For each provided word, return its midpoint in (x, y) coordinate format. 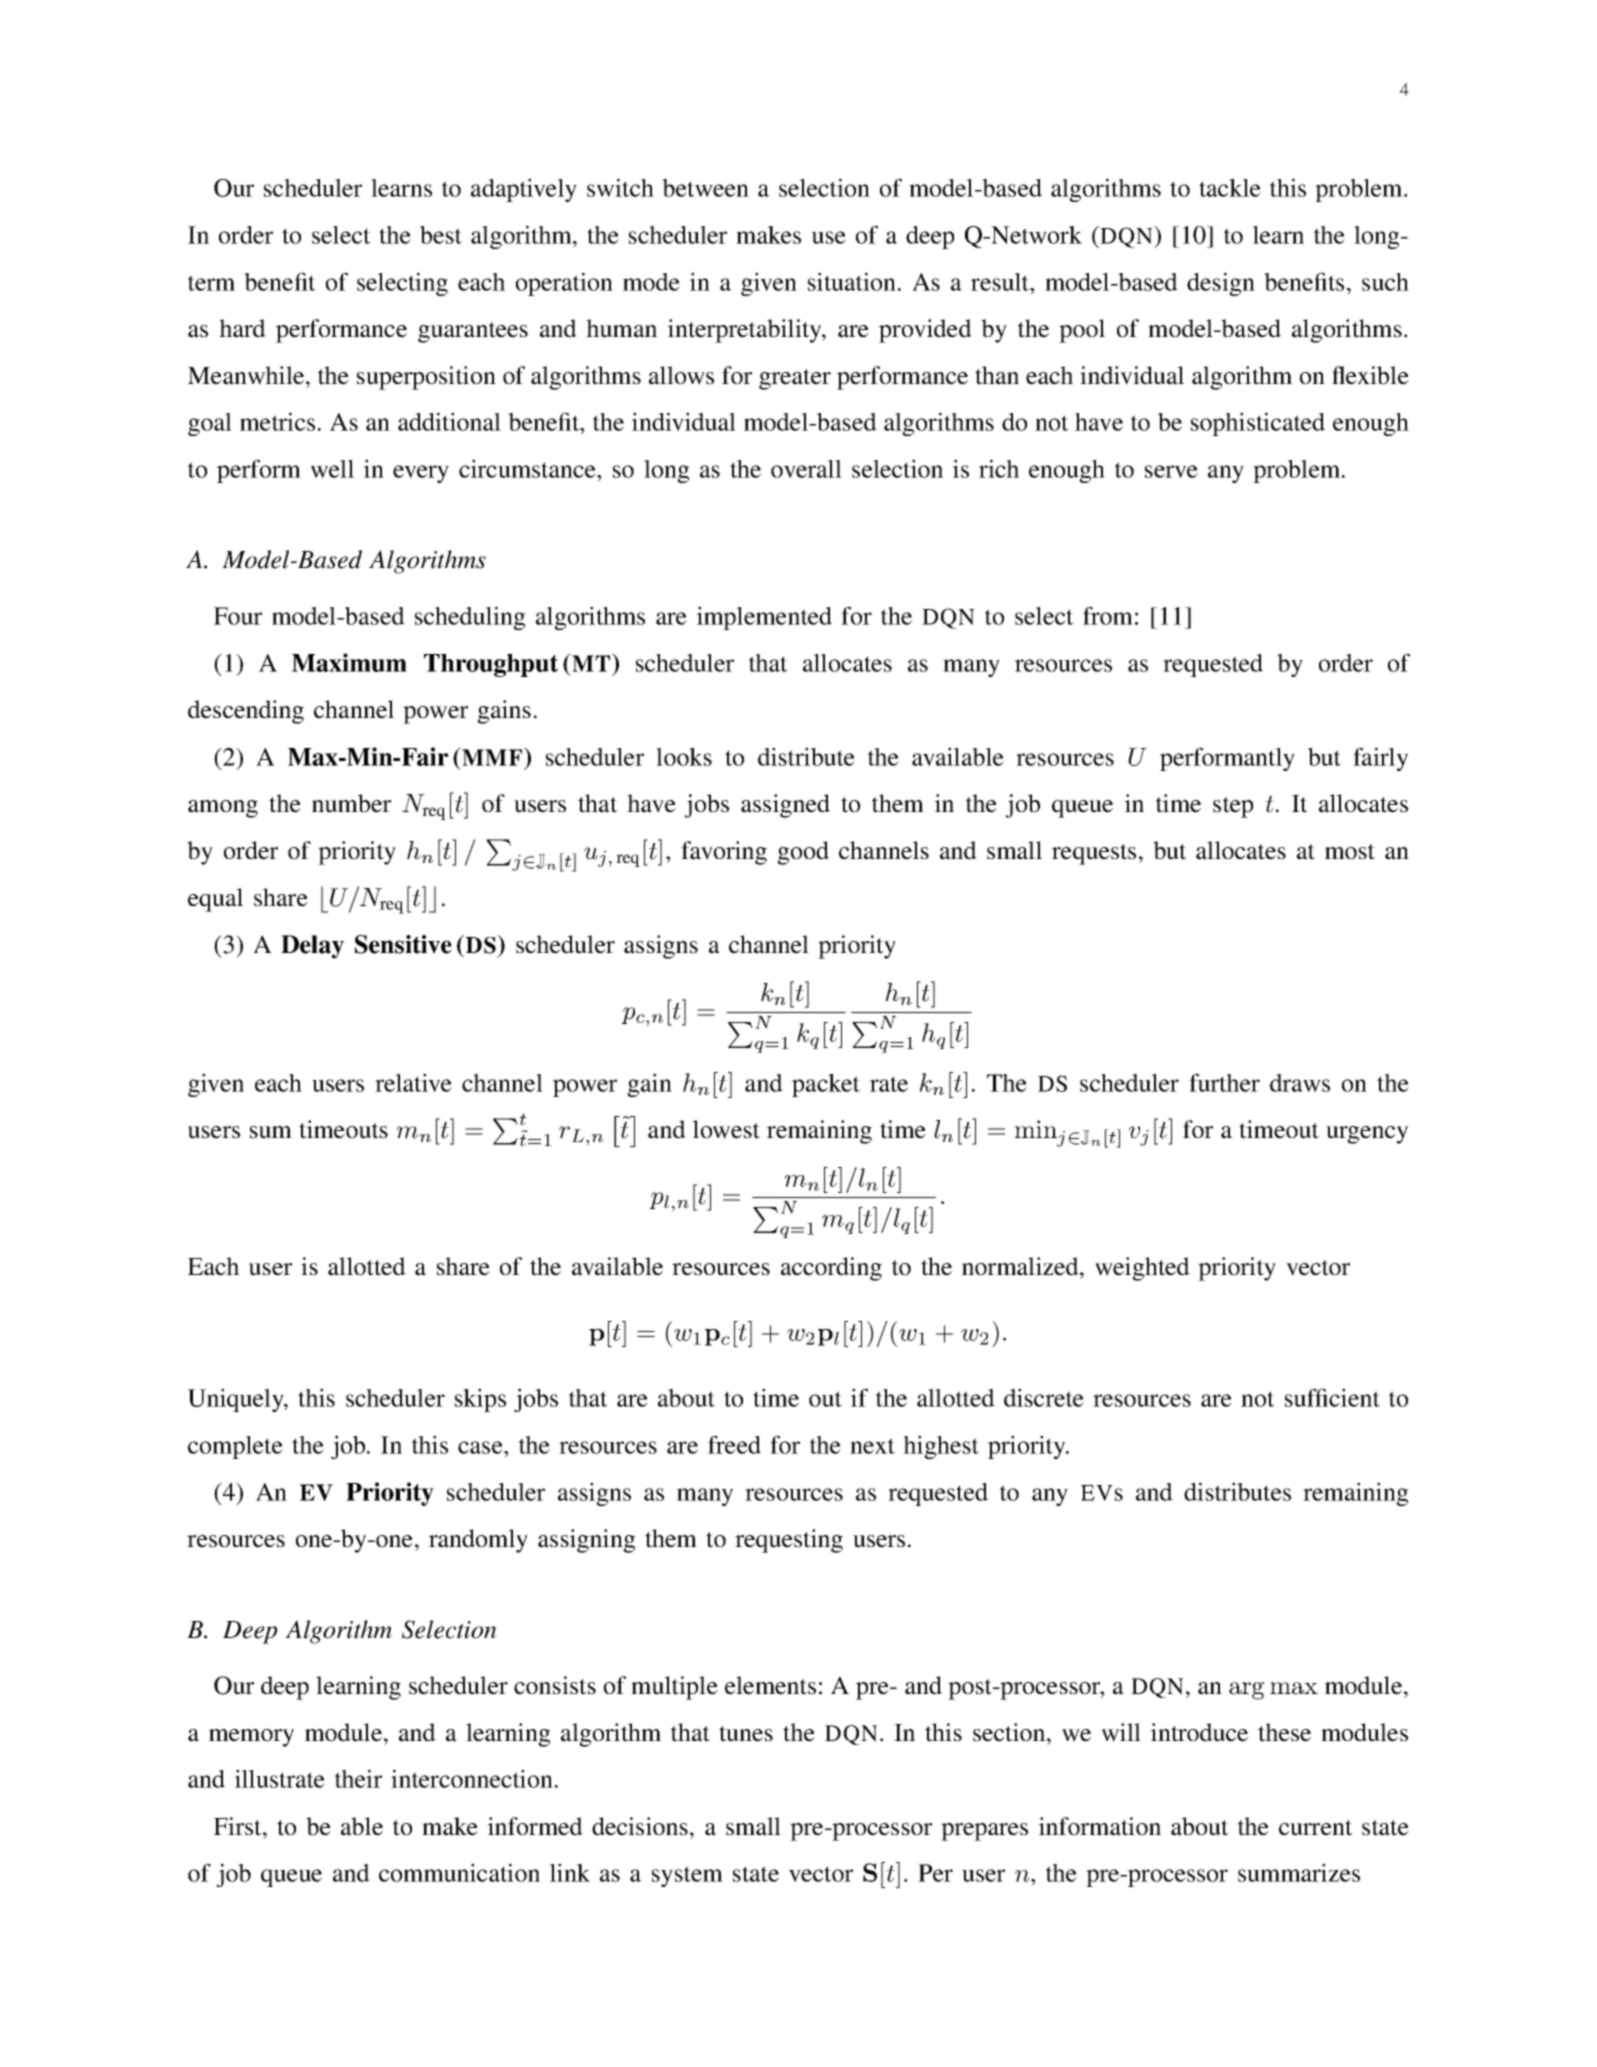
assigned (785, 806)
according (831, 1269)
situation (852, 281)
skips (480, 1400)
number (351, 803)
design (1221, 284)
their (358, 1778)
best (441, 235)
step (1233, 807)
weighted (1142, 1269)
